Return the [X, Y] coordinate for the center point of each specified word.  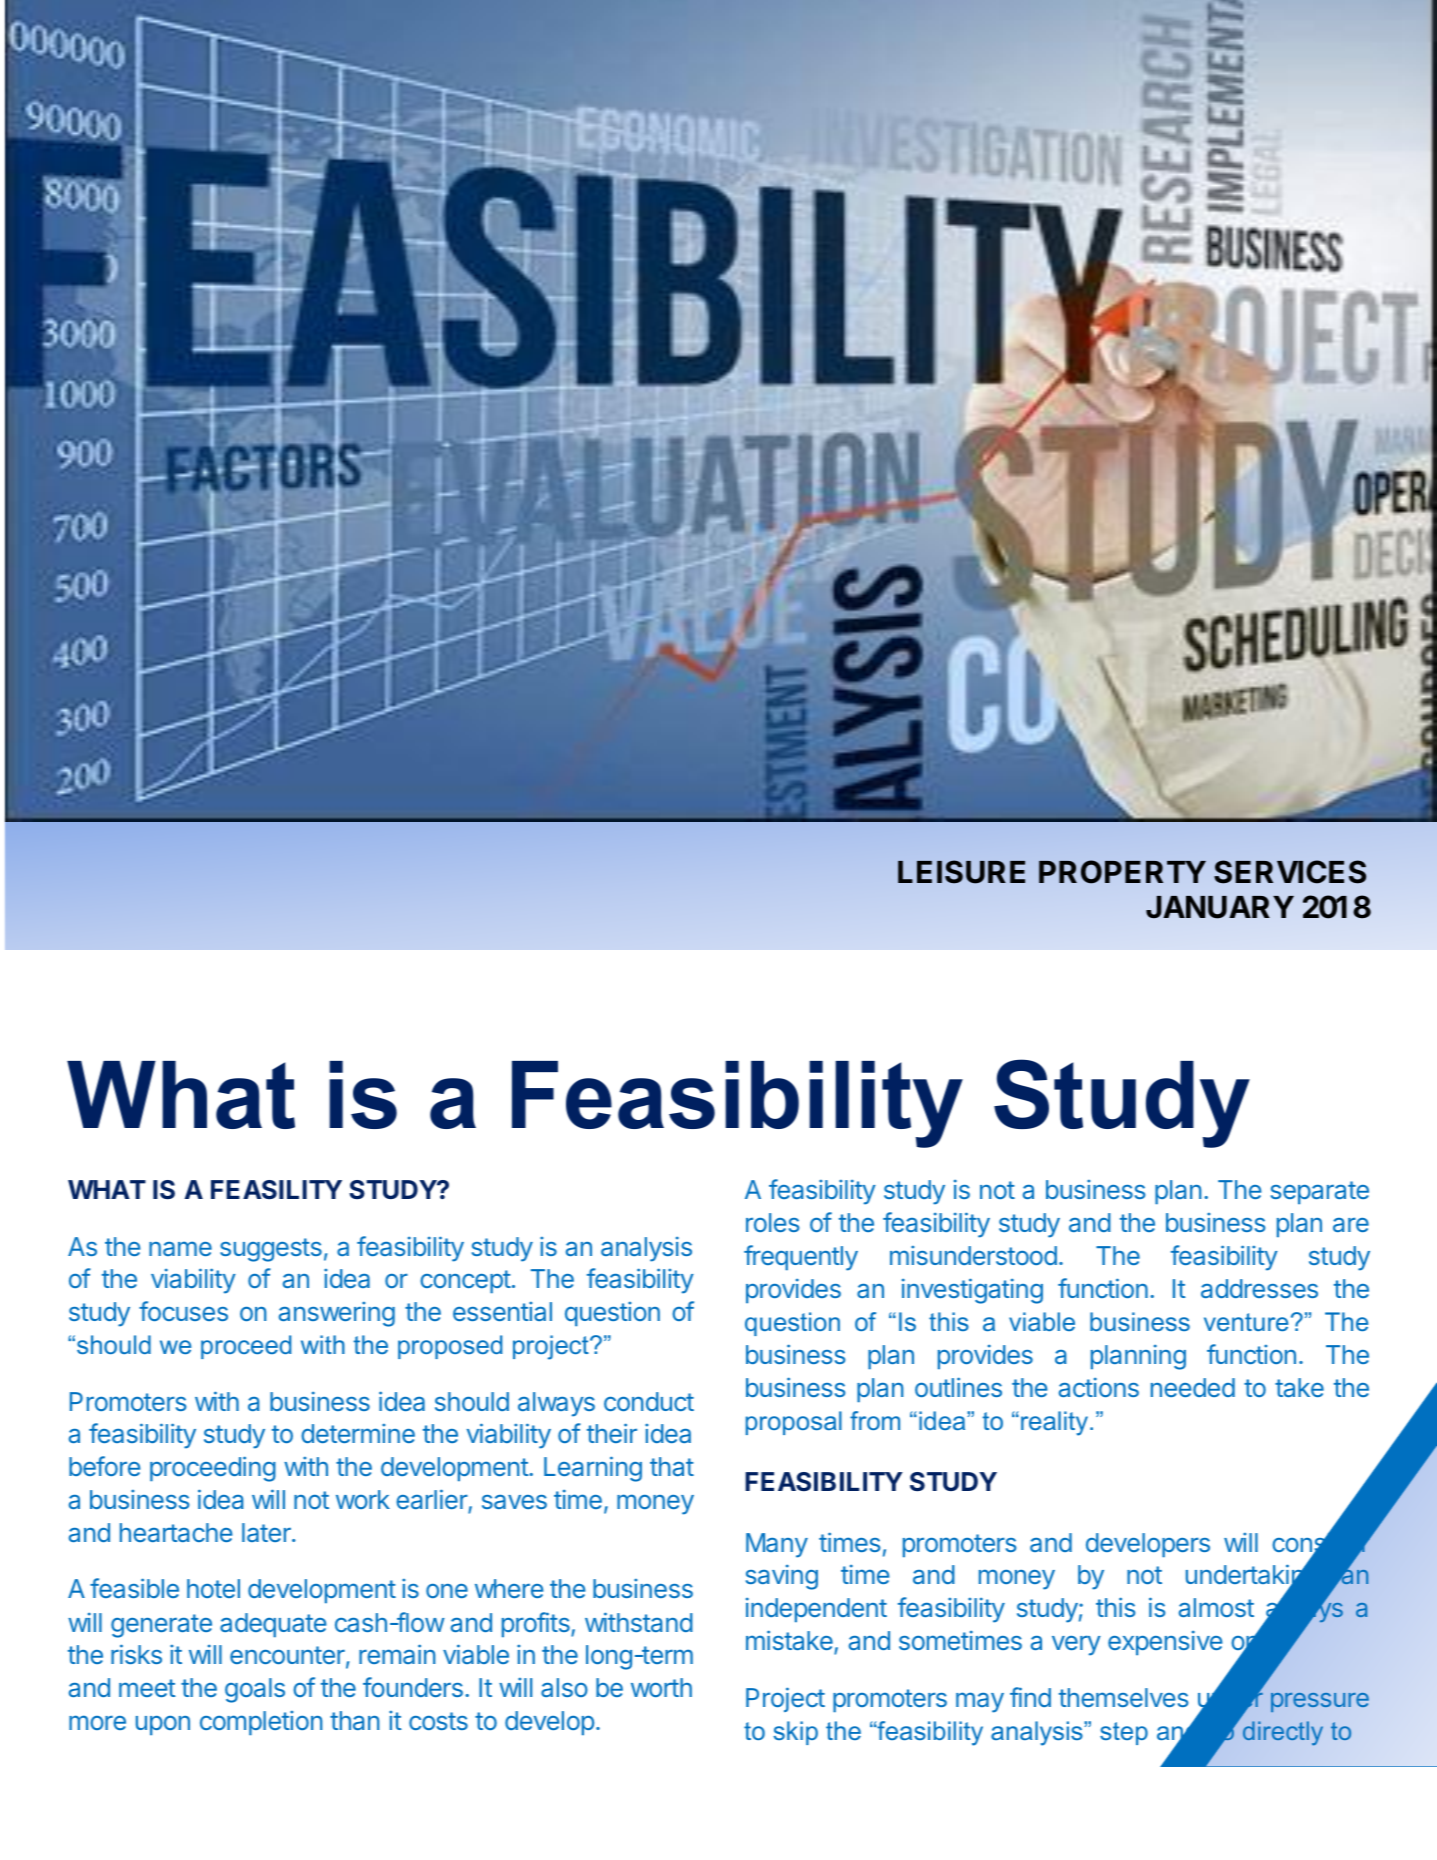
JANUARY [1220, 907]
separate [1320, 1192]
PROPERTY [1122, 872]
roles [772, 1222]
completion [261, 1723]
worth [661, 1687]
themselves [1123, 1697]
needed [1193, 1387]
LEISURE [961, 872]
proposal [794, 1423]
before [105, 1466]
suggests [271, 1250]
